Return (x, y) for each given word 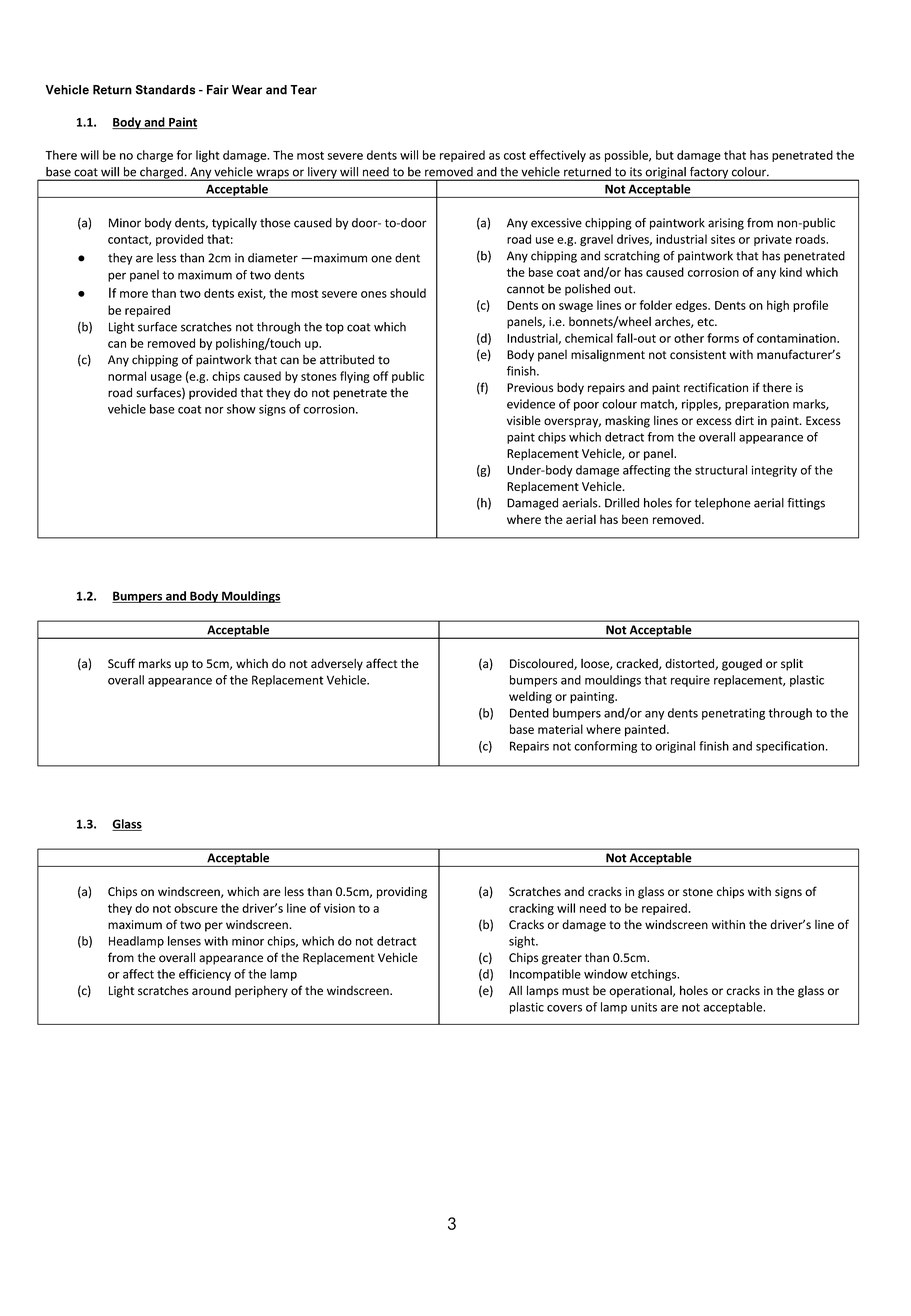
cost (515, 155)
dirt (744, 420)
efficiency (205, 975)
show (241, 409)
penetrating (733, 714)
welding (530, 697)
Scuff (121, 663)
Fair (218, 90)
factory (709, 174)
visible (524, 420)
